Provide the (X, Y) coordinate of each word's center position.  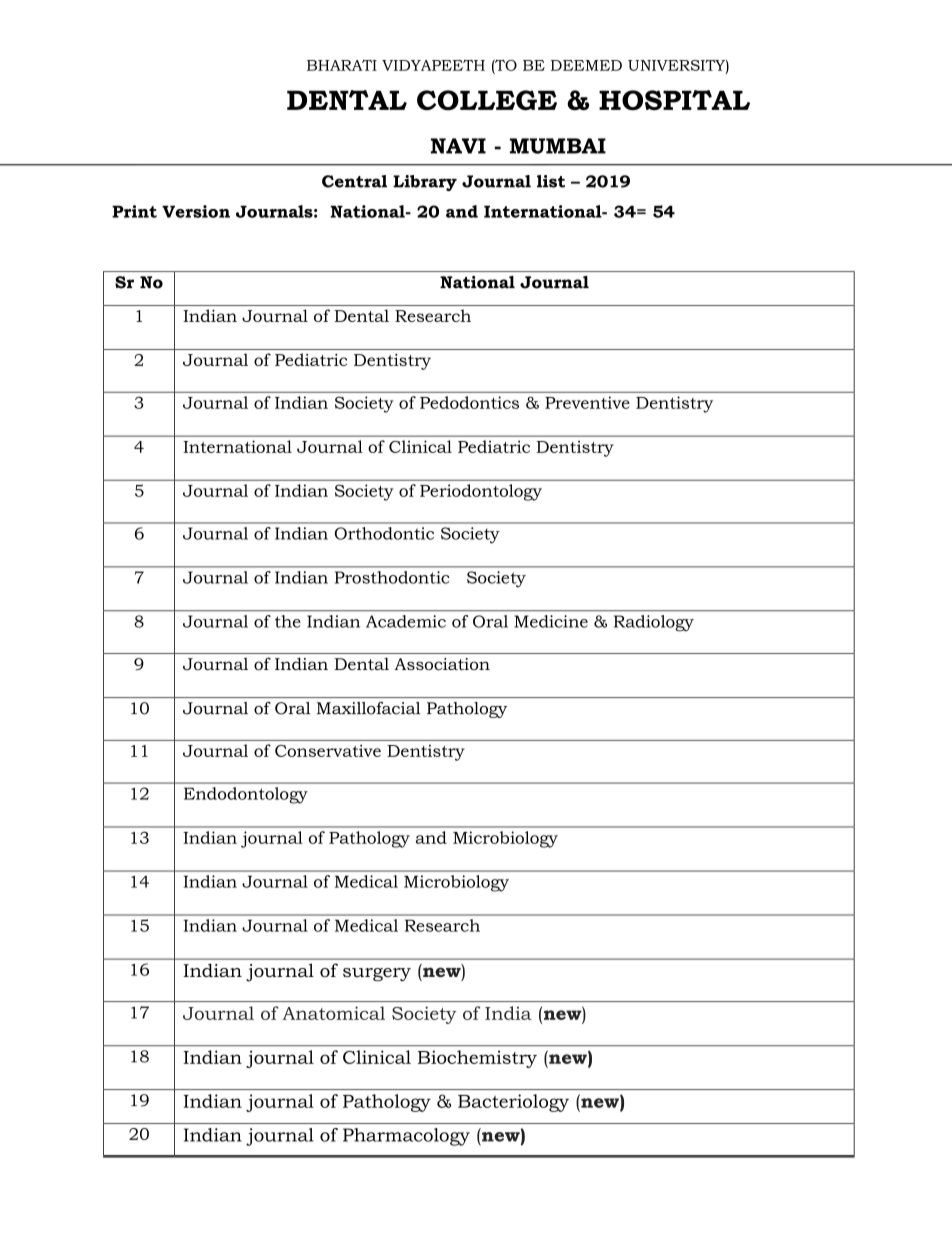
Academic (406, 621)
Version (196, 211)
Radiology (654, 623)
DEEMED (586, 65)
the (288, 621)
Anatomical (333, 1013)
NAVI (458, 146)
